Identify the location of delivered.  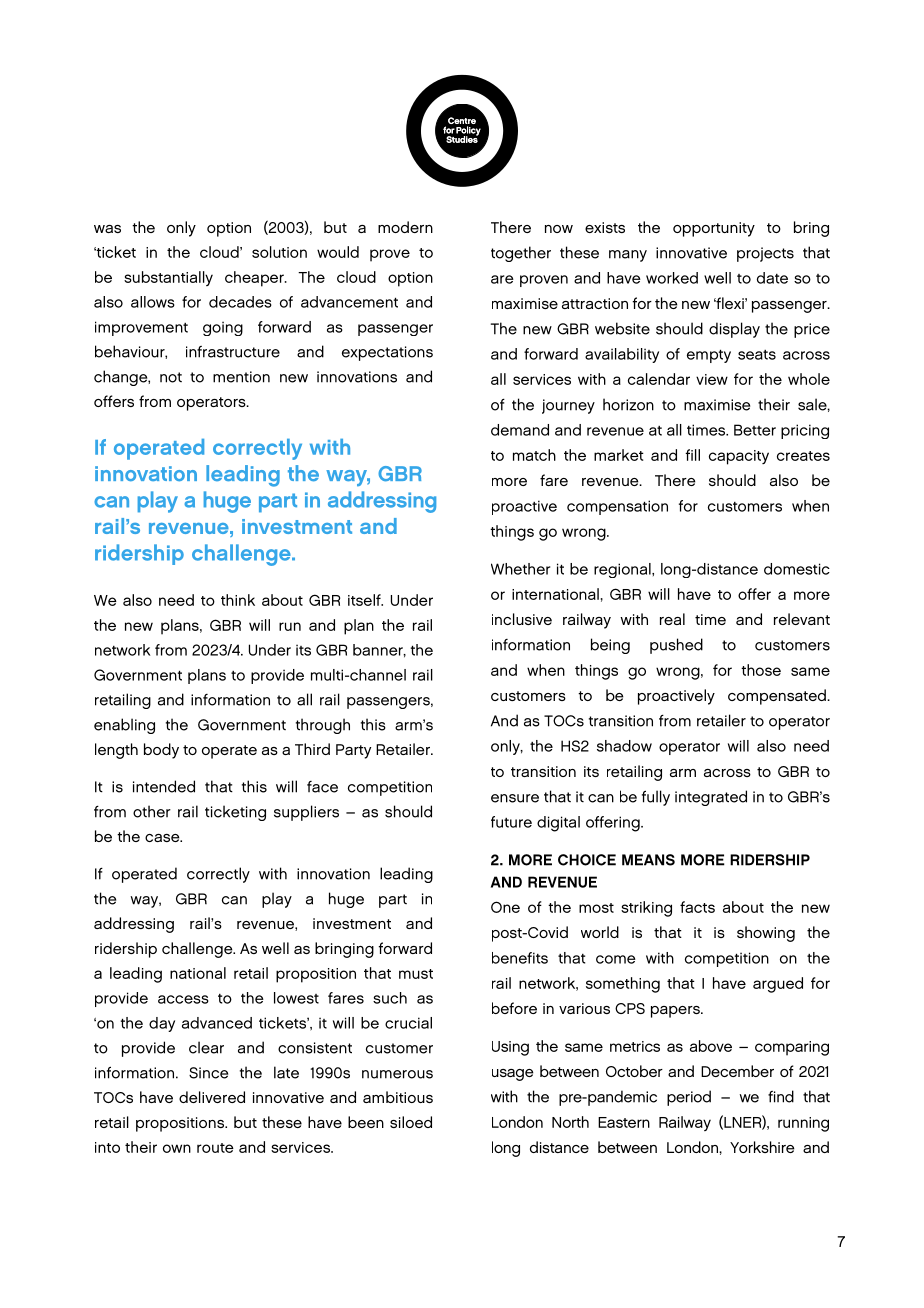
(212, 1097).
